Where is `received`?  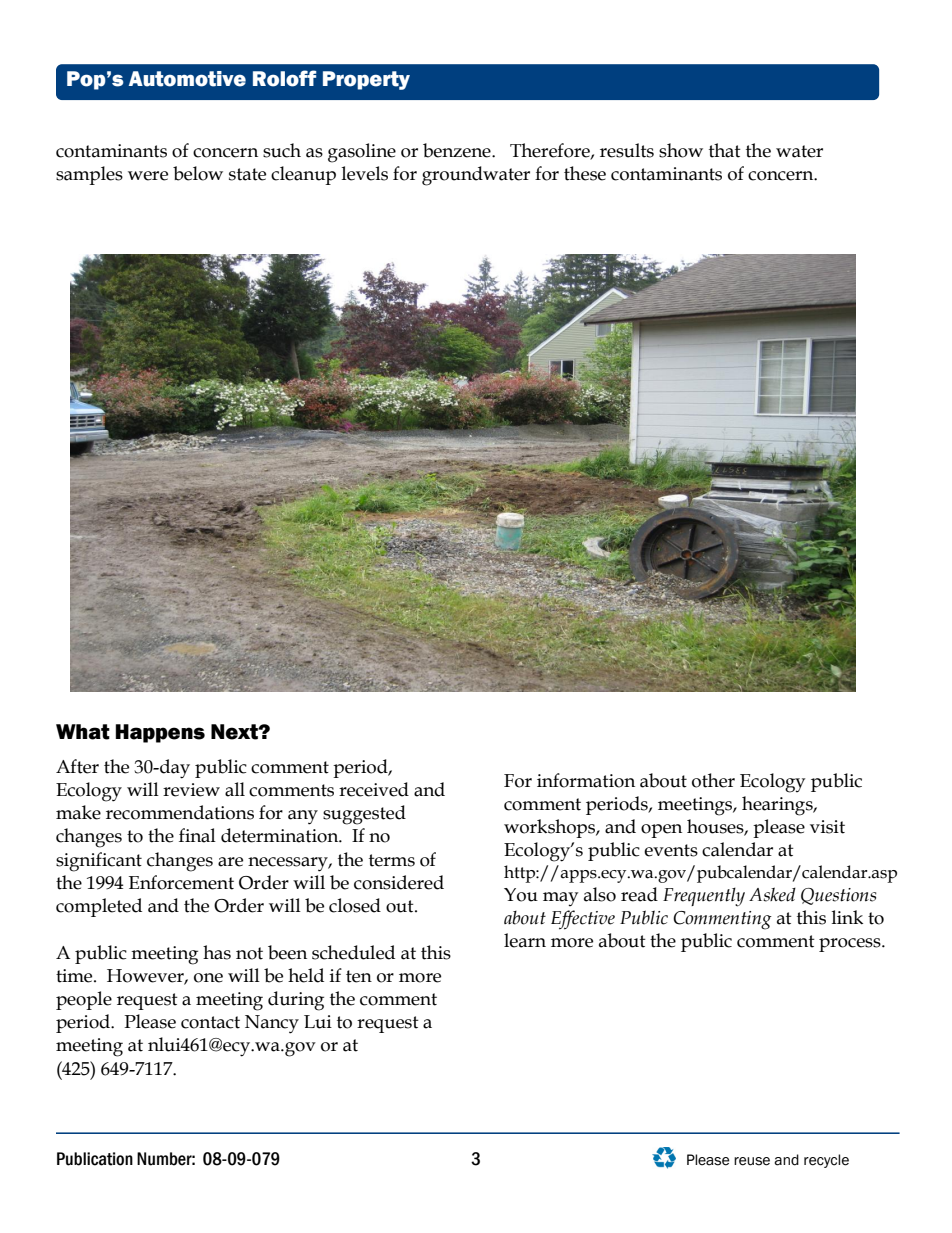
received is located at coordinates (374, 789).
